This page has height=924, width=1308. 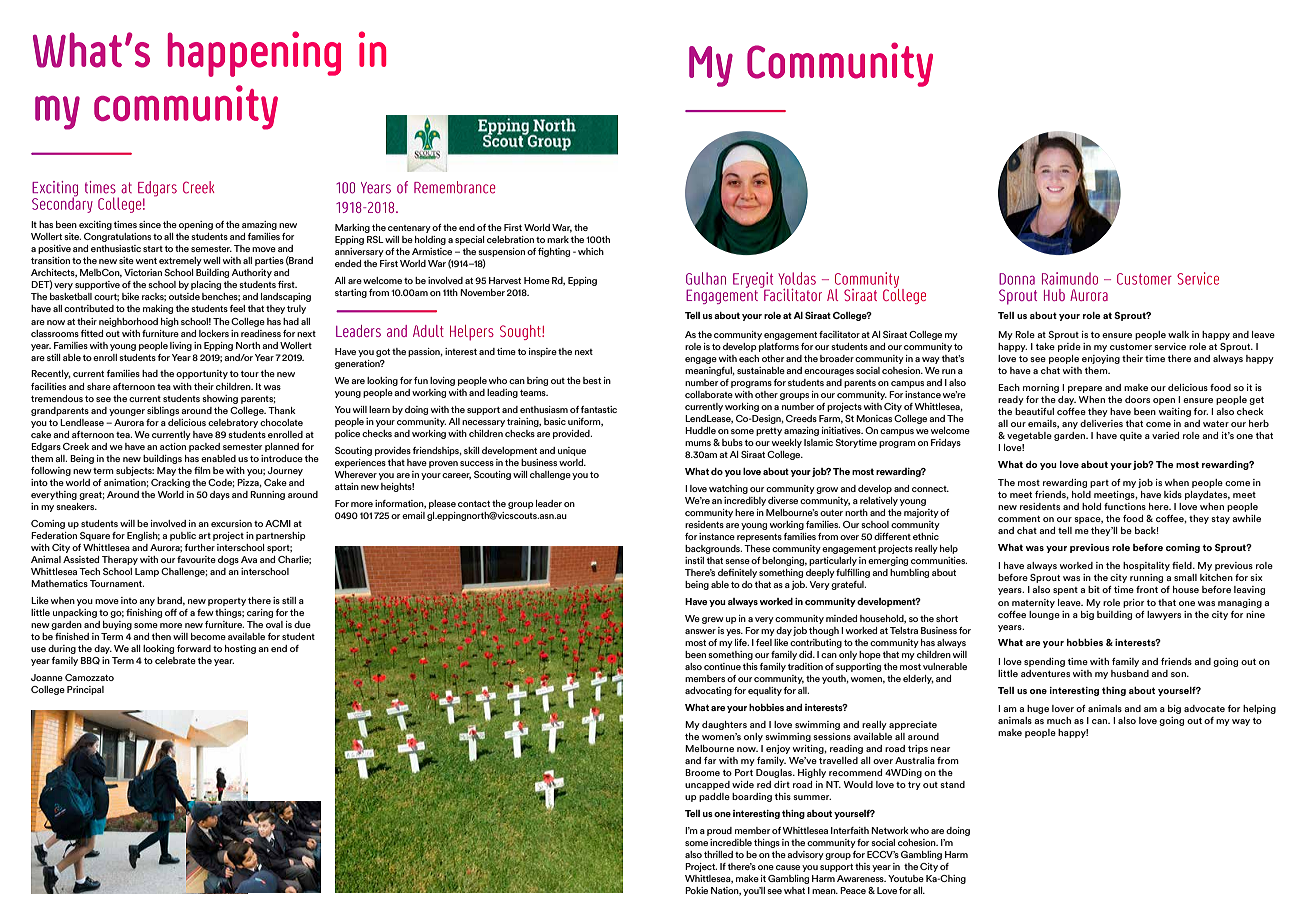 What do you see at coordinates (906, 878) in the page?
I see `Youtube` at bounding box center [906, 878].
